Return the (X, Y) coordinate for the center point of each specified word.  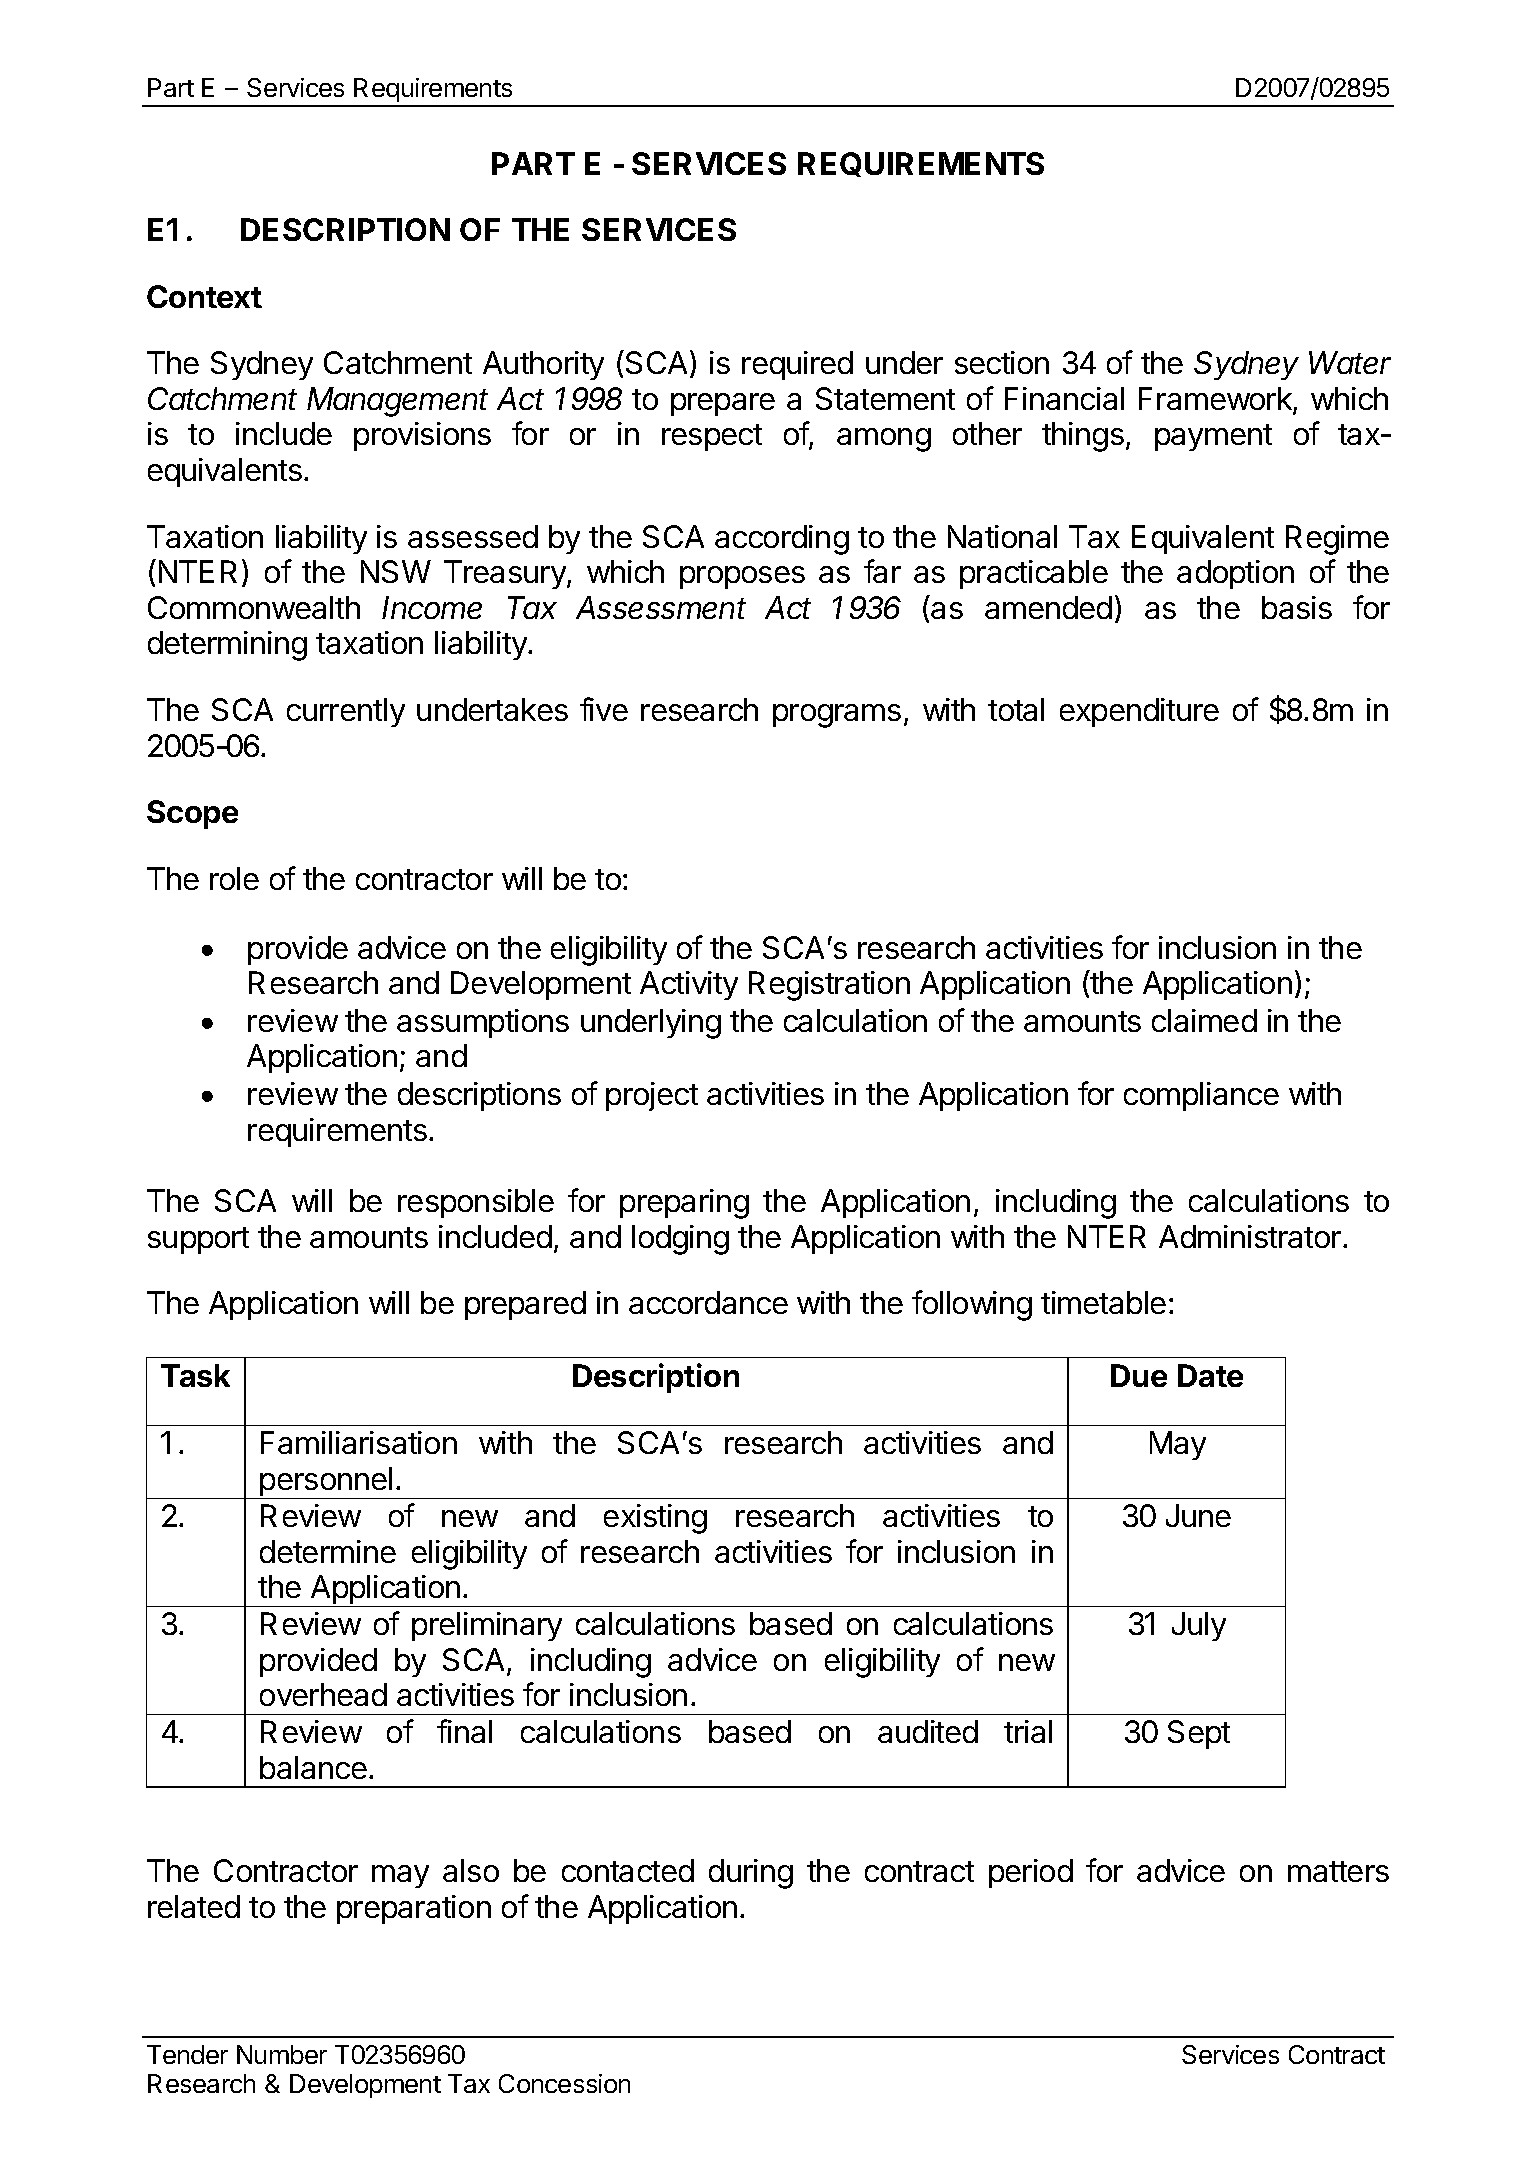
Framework (1216, 400)
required (797, 365)
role (234, 878)
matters (1338, 1871)
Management (397, 402)
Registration (829, 986)
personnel (326, 1483)
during (751, 1874)
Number (282, 2054)
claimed (1204, 1020)
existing (655, 1519)
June (1198, 1515)
